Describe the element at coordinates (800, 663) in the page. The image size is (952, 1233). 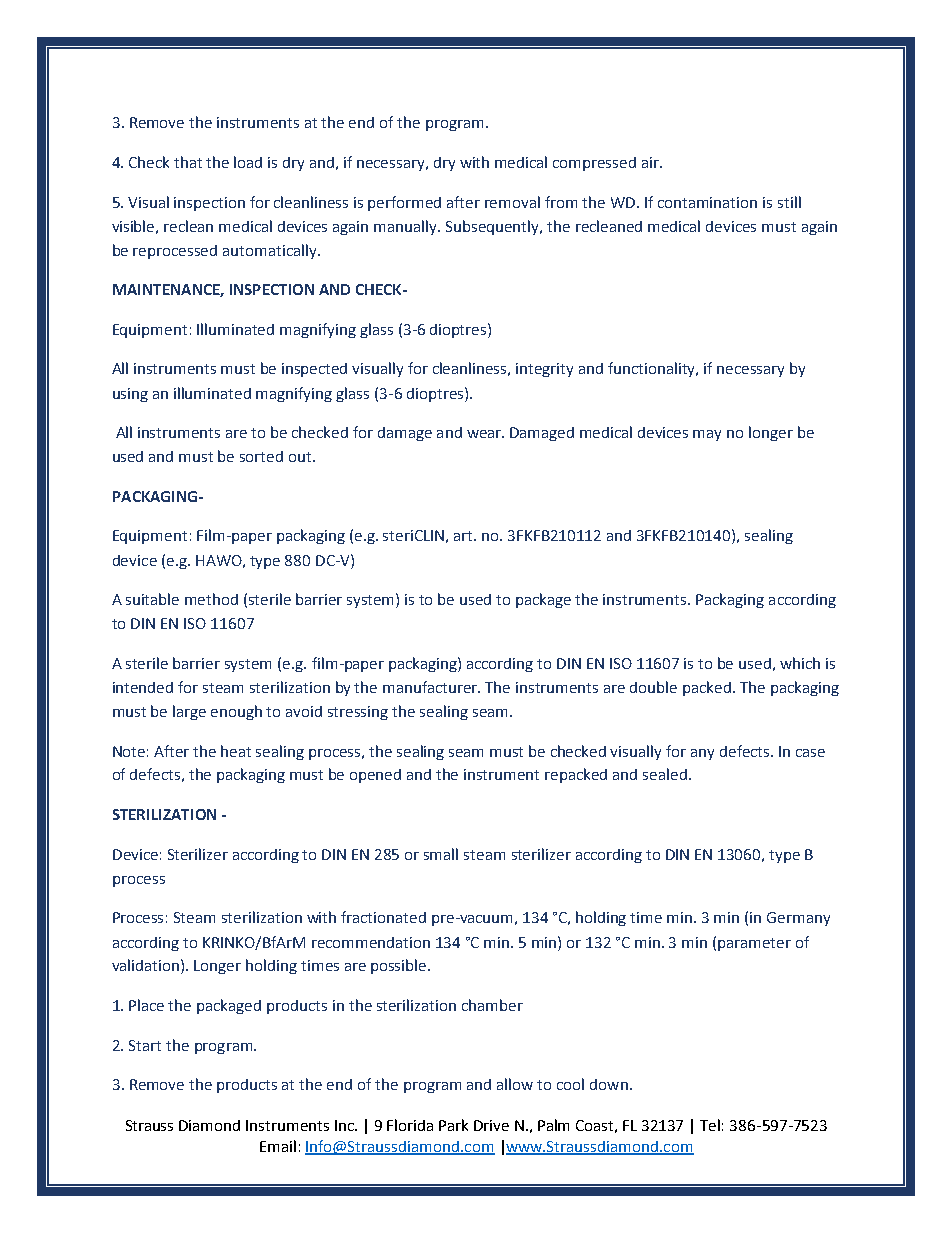
I see `which` at that location.
